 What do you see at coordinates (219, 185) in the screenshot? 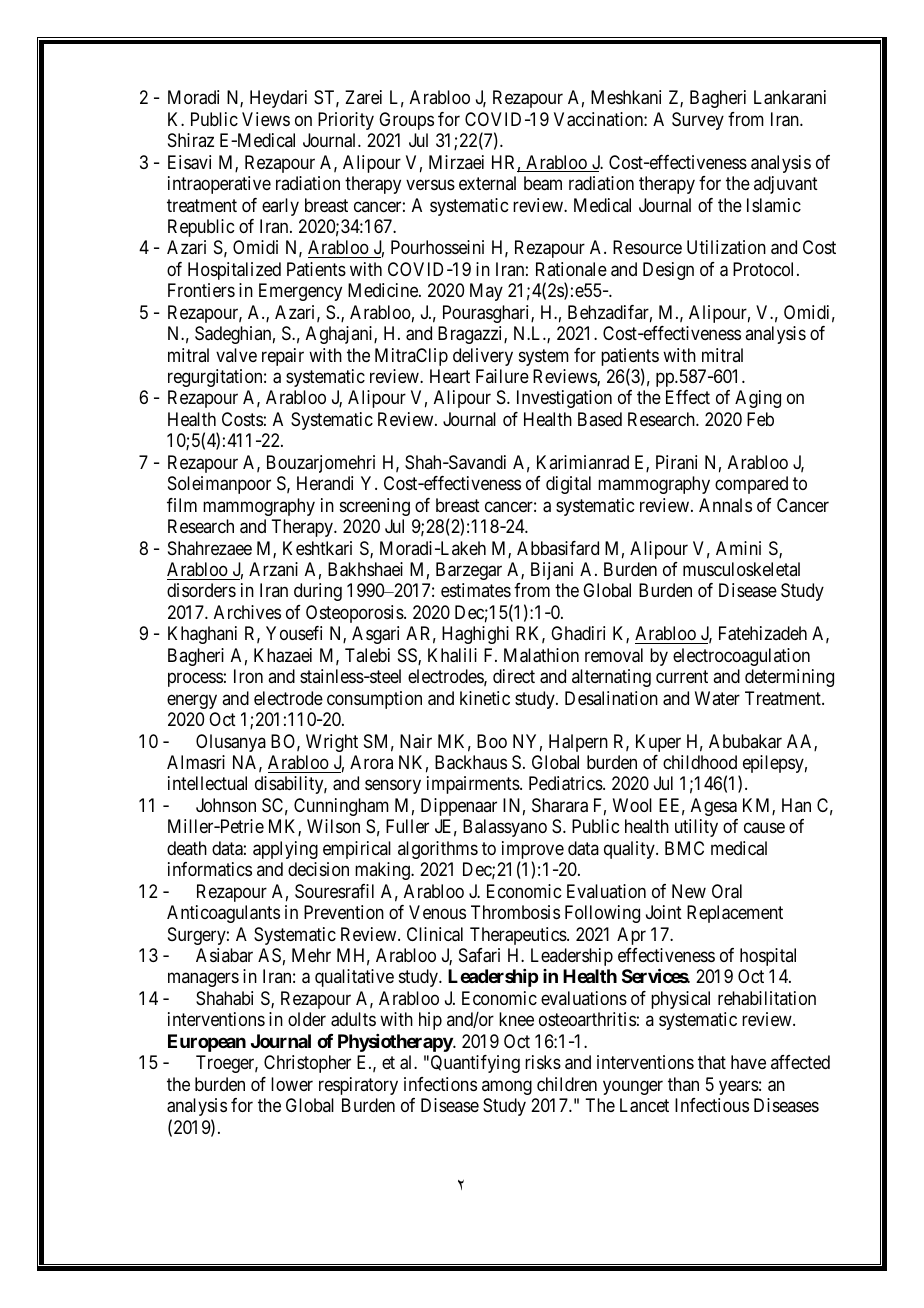
I see `intraoperative` at bounding box center [219, 185].
